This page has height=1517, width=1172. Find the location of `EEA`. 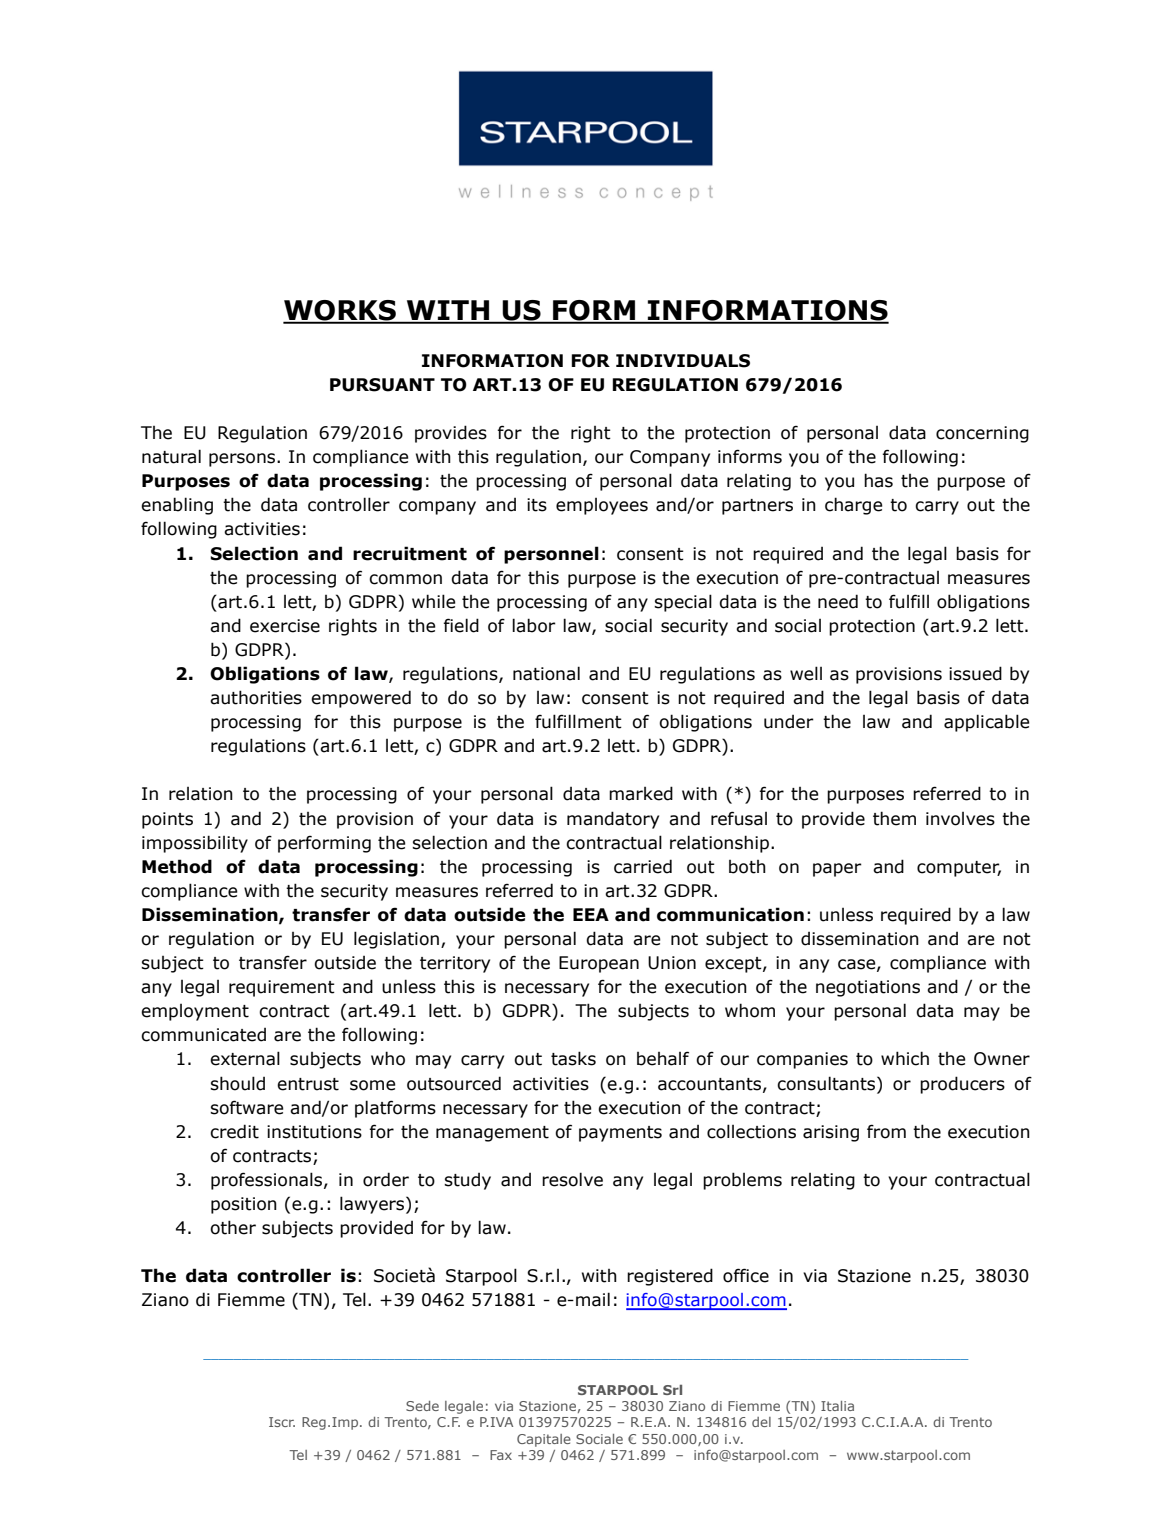

EEA is located at coordinates (591, 914).
